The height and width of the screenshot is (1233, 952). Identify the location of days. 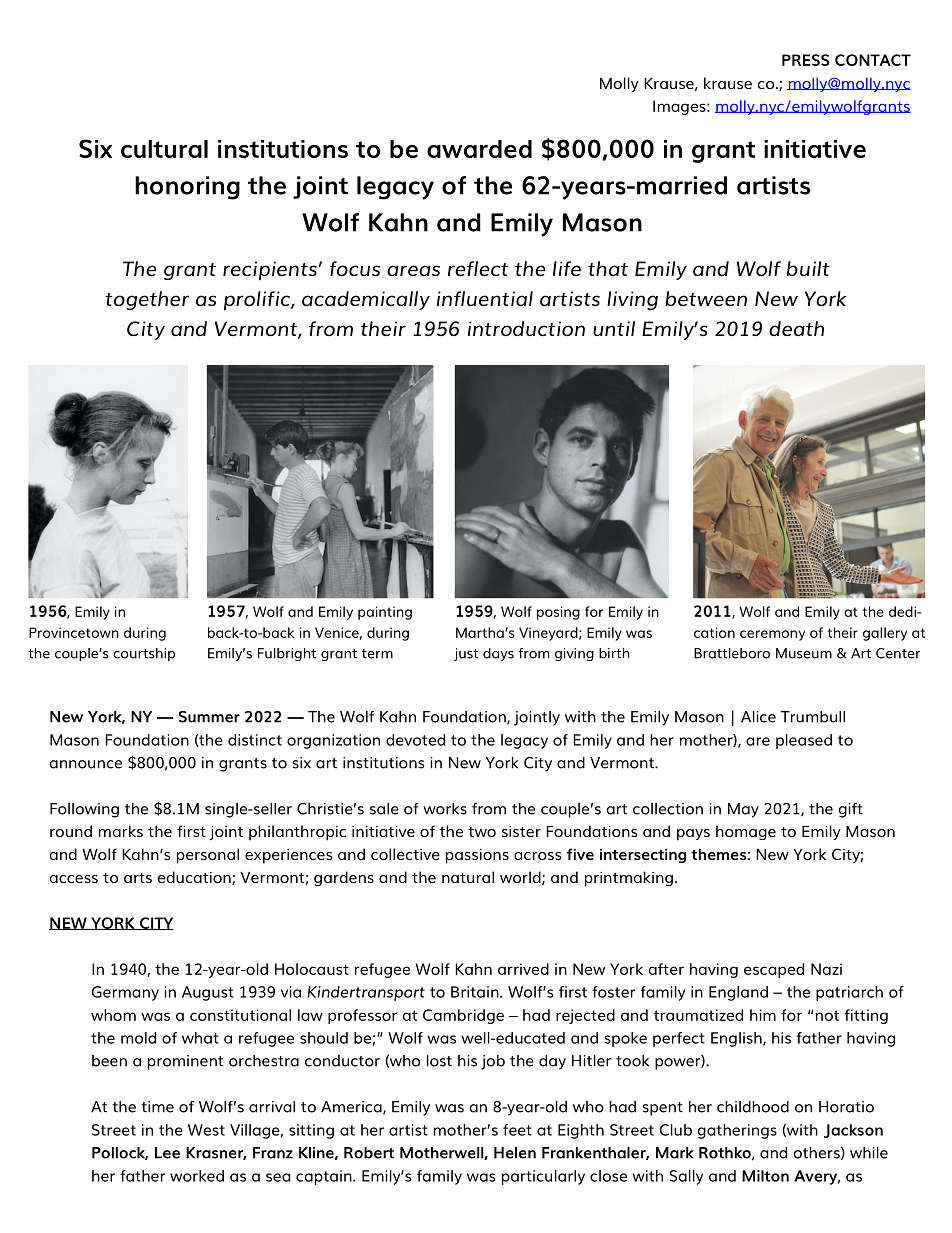
(498, 654).
